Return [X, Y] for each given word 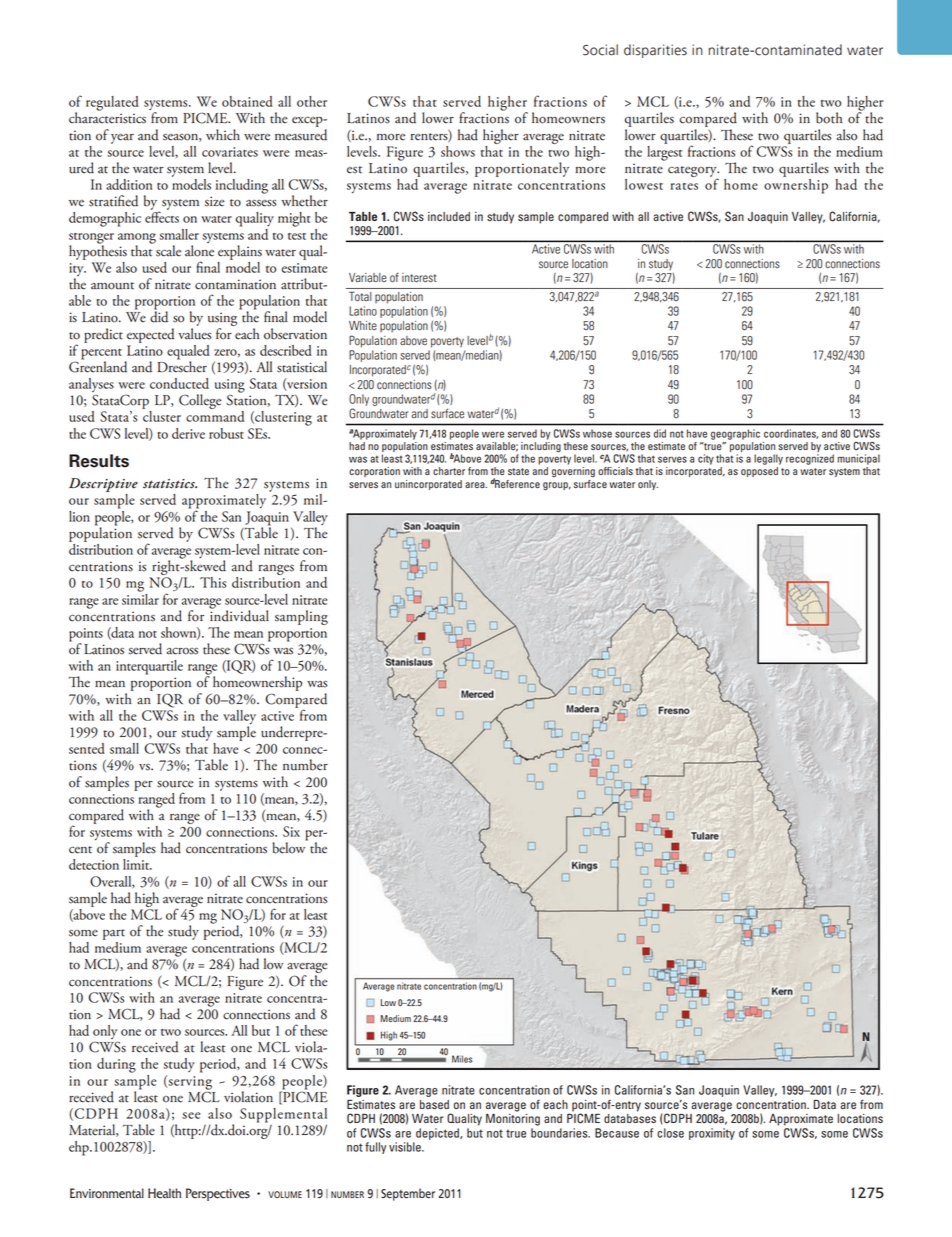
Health [164, 1193]
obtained [247, 101]
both [829, 118]
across [182, 651]
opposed [759, 472]
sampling [301, 617]
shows [458, 151]
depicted [438, 1134]
